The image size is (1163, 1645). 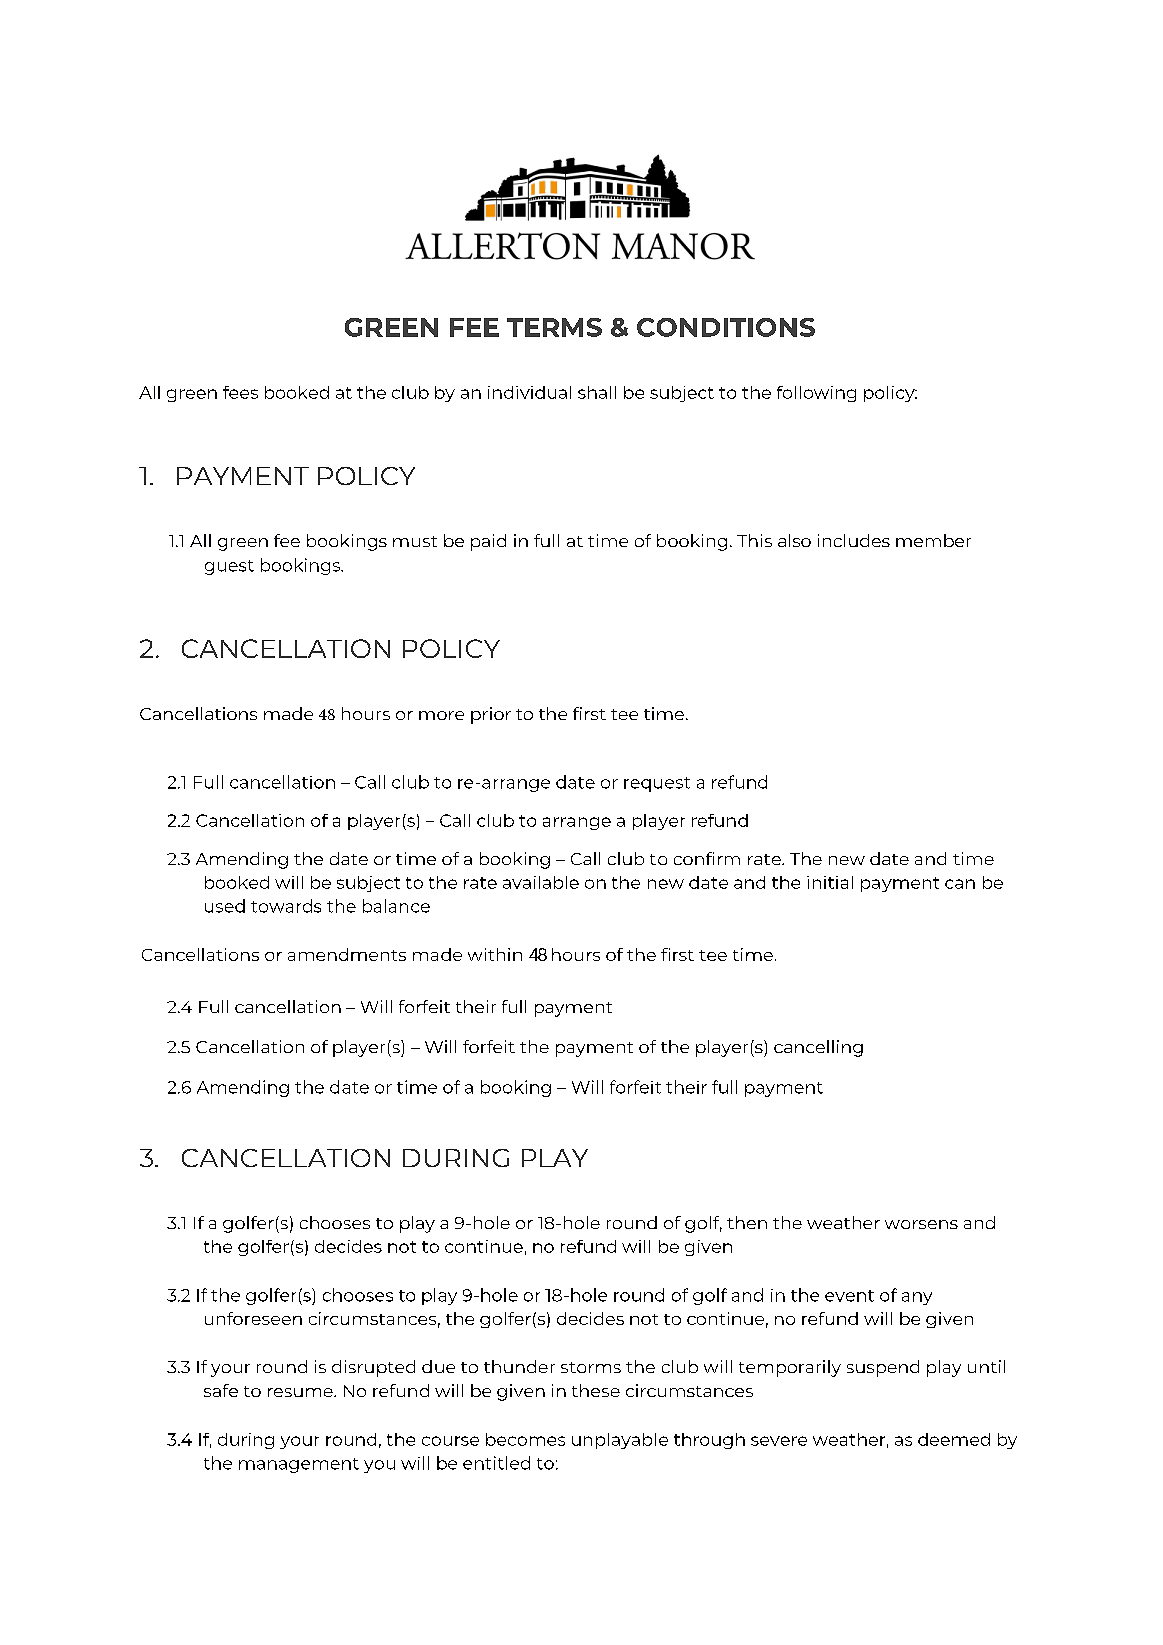 What do you see at coordinates (240, 392) in the screenshot?
I see `fees` at bounding box center [240, 392].
